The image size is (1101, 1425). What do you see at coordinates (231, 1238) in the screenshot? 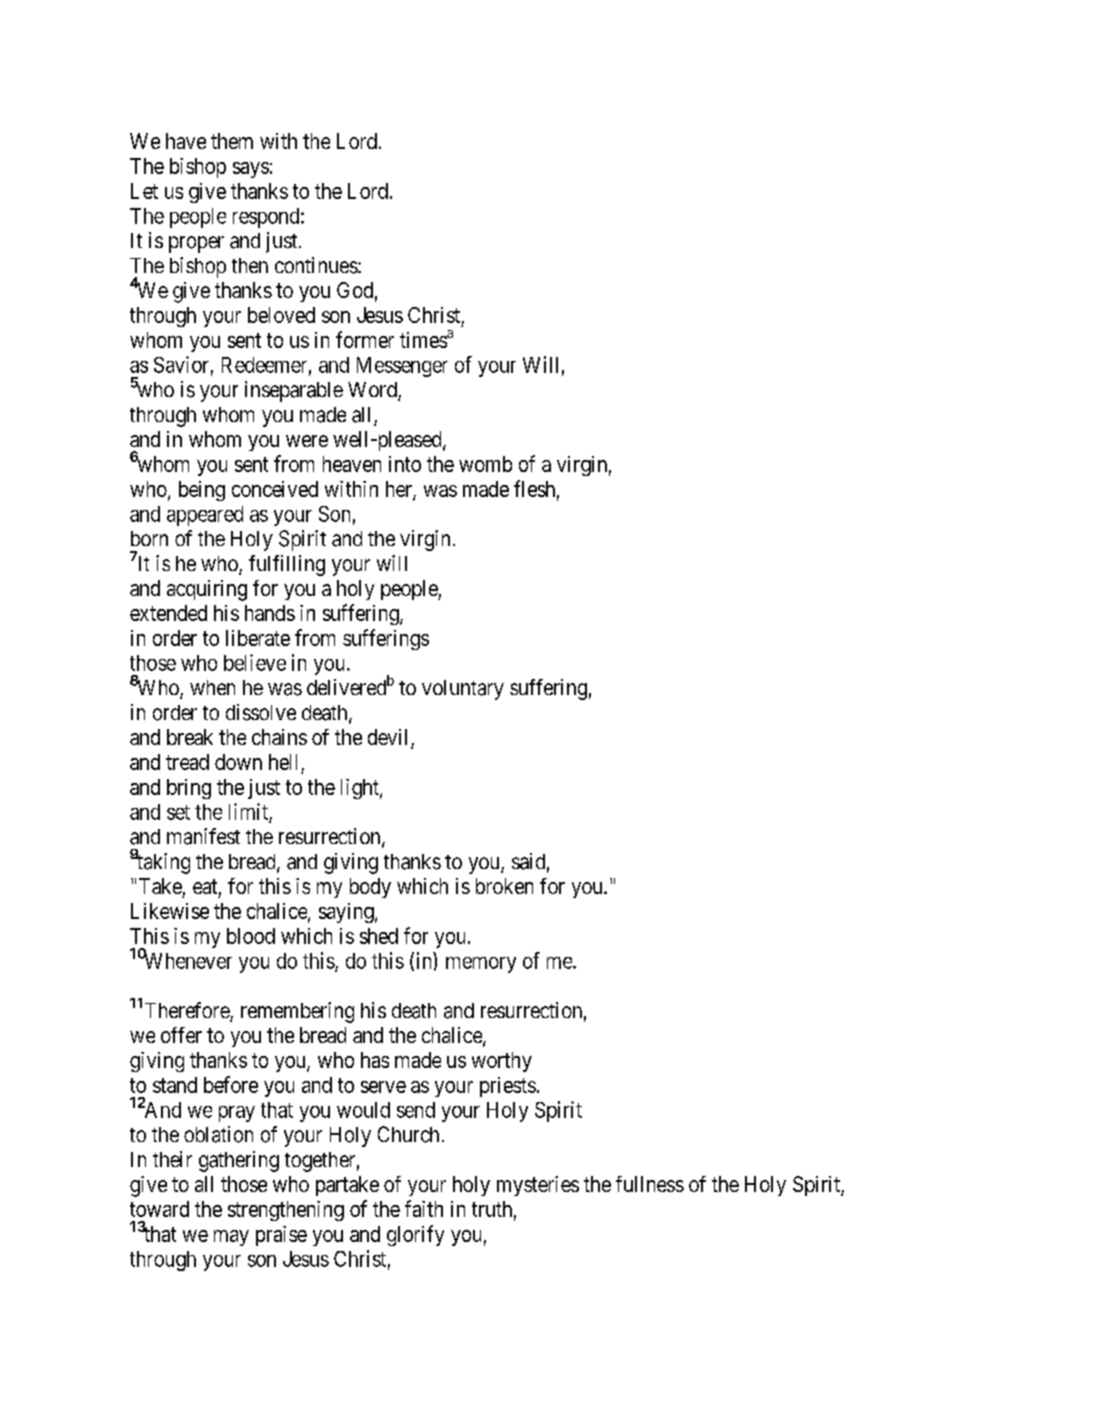
I see `may` at bounding box center [231, 1238].
